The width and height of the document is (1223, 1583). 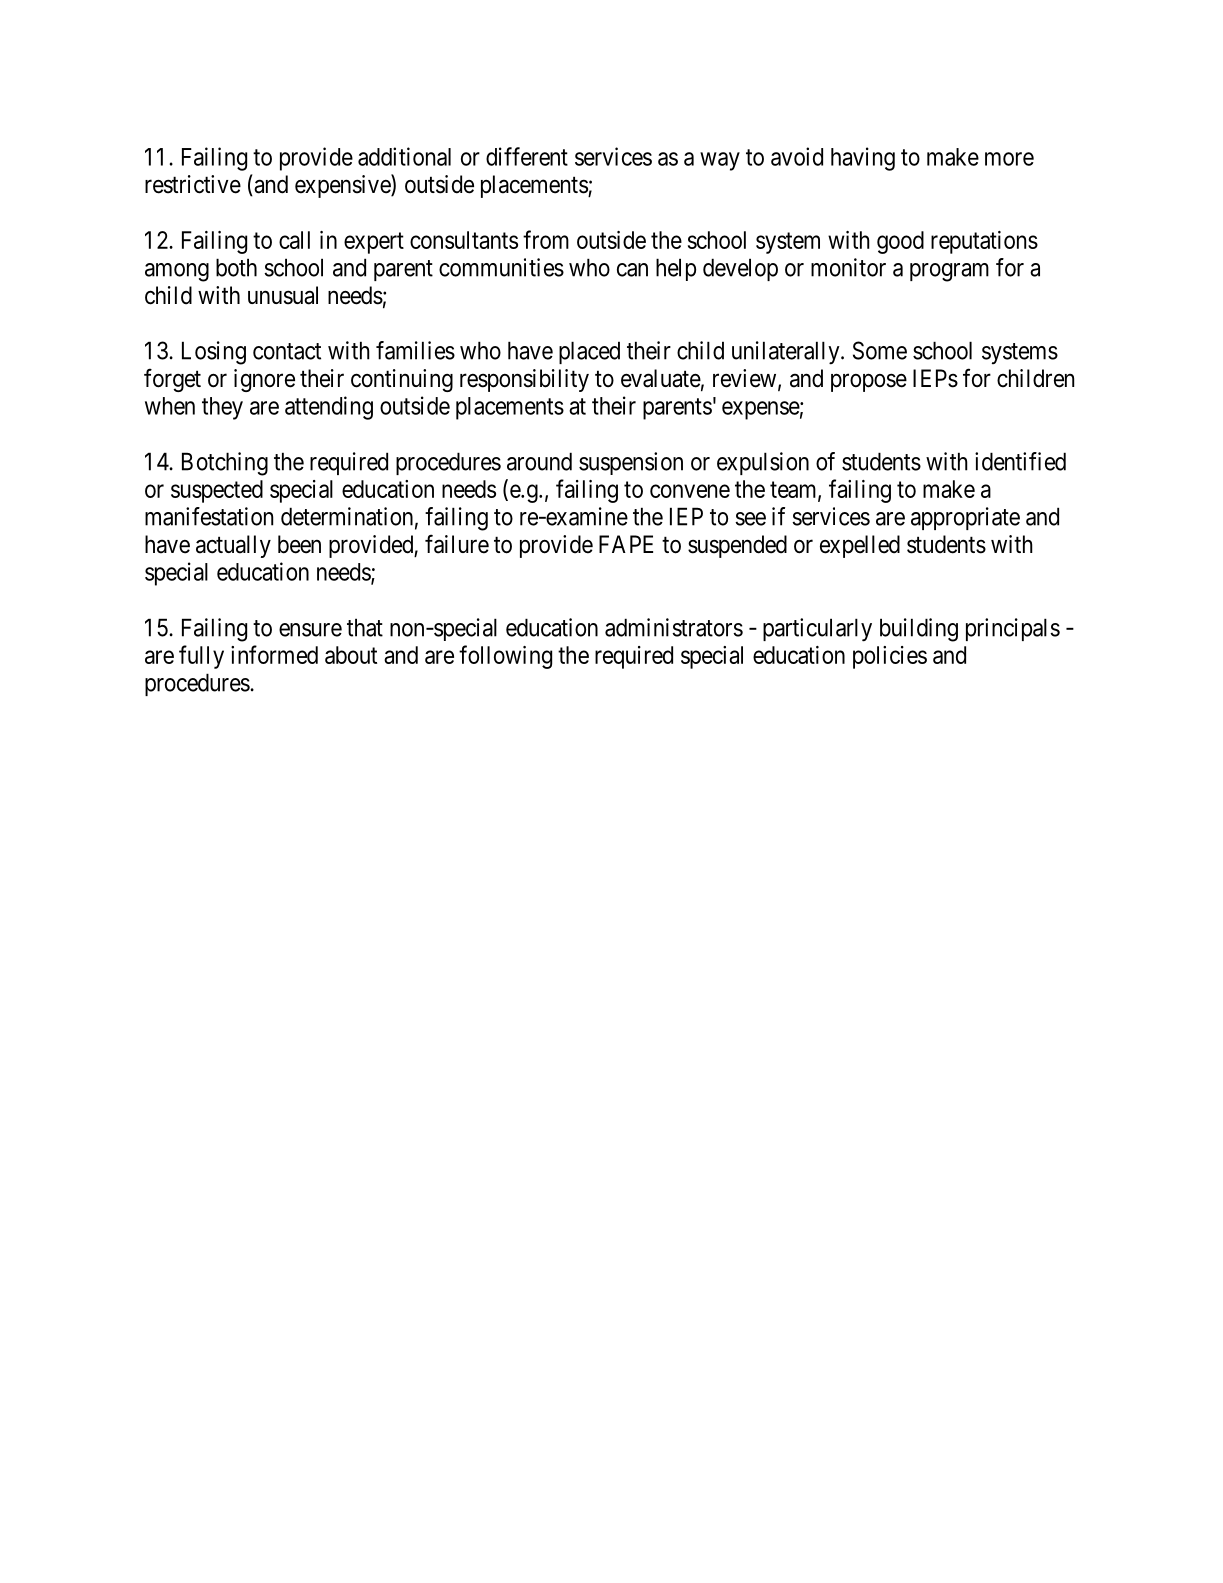 I want to click on expensive, so click(x=343, y=186).
